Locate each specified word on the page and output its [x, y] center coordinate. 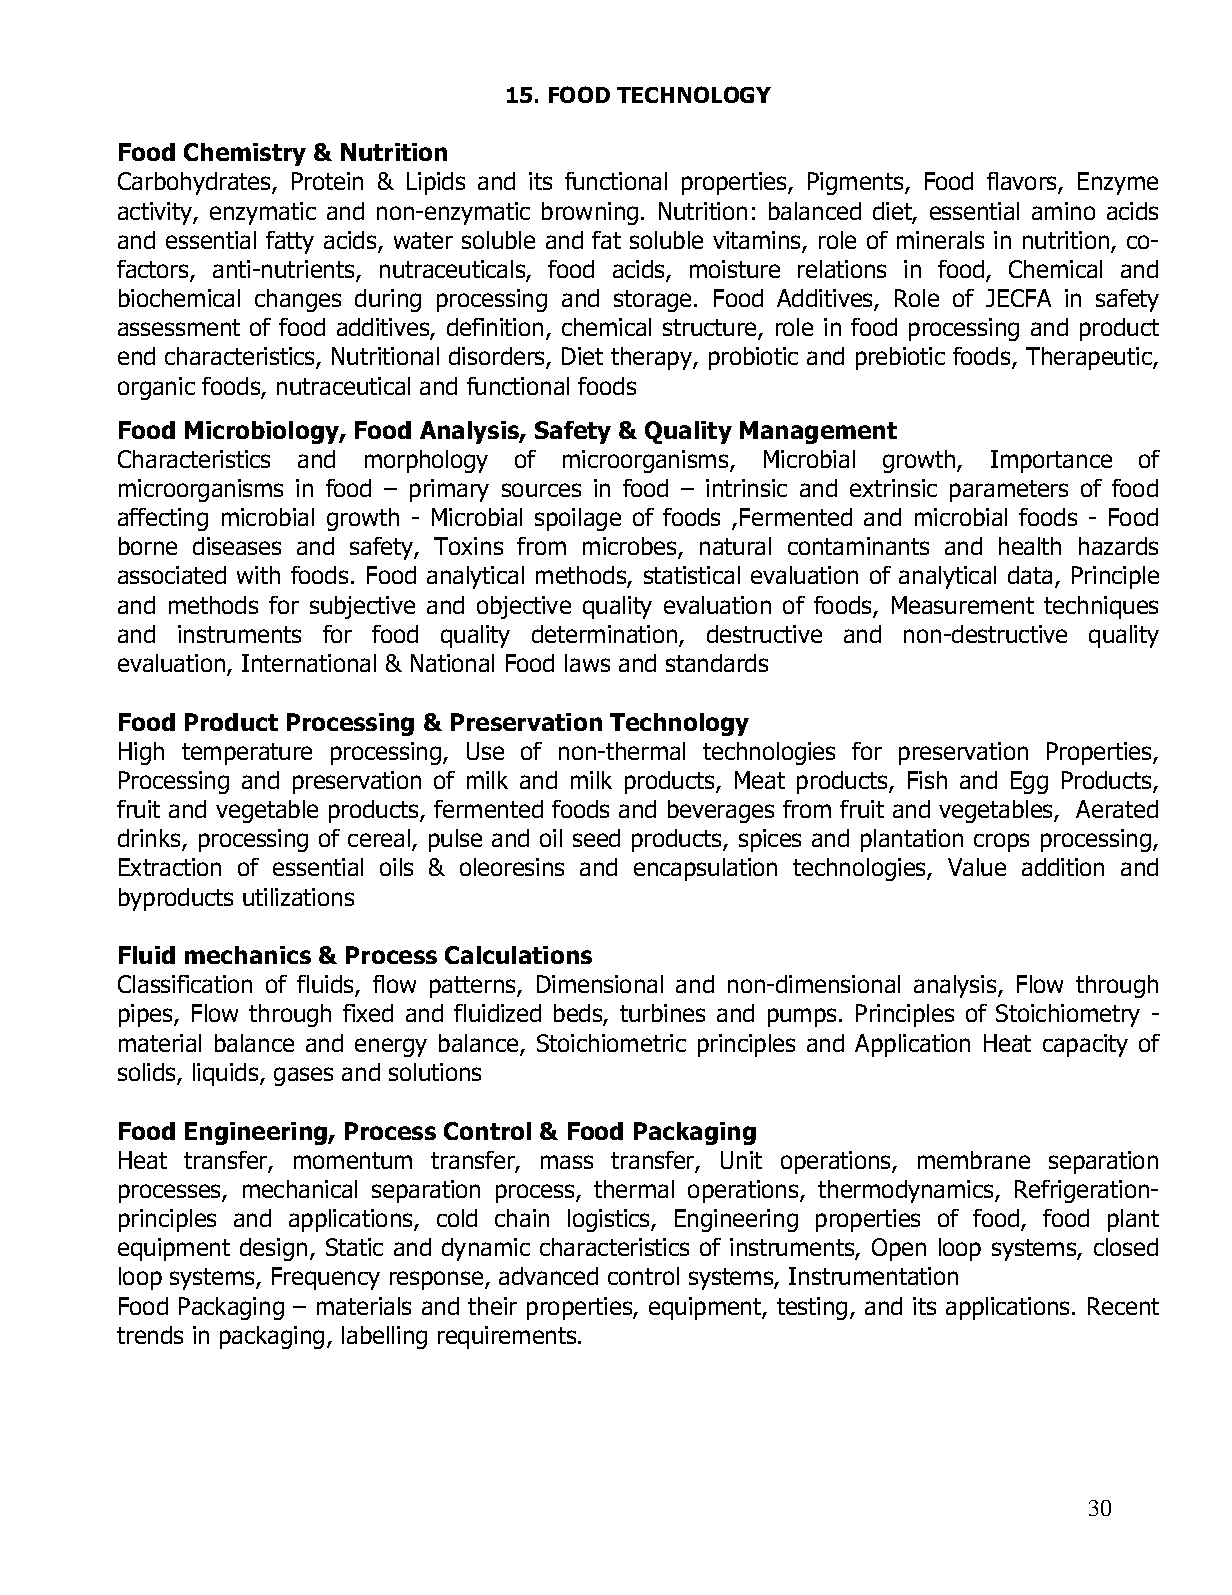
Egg [1029, 782]
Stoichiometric [611, 1043]
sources [541, 490]
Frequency [326, 1278]
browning [590, 213]
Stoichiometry [1068, 1015]
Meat [760, 780]
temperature [247, 754]
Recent [1123, 1306]
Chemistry [245, 154]
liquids [227, 1074]
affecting [163, 519]
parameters [1009, 491]
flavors [1023, 183]
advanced [548, 1276]
